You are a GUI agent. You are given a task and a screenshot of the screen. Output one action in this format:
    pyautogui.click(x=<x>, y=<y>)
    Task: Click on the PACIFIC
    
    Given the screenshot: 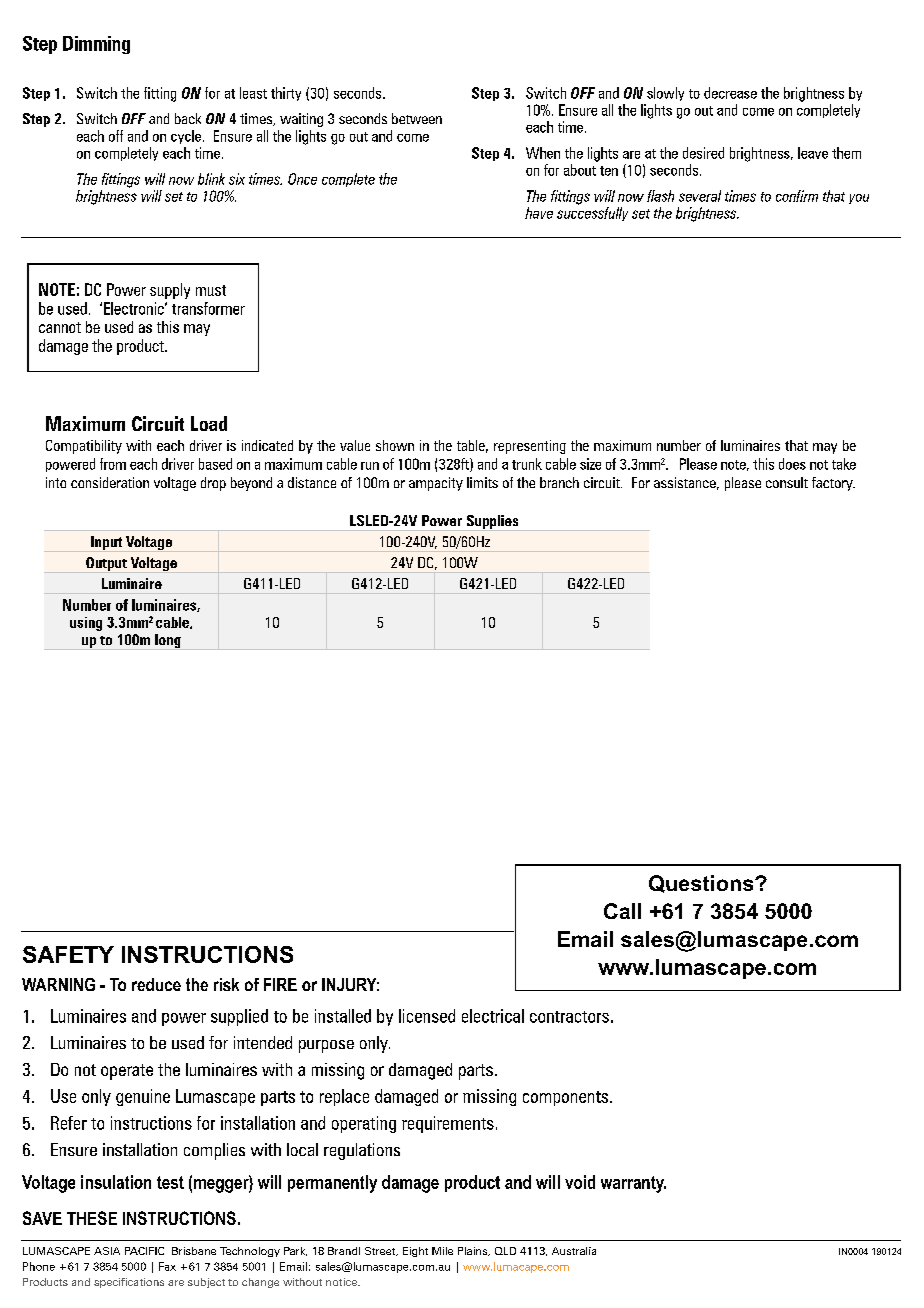 What is the action you would take?
    pyautogui.click(x=144, y=1251)
